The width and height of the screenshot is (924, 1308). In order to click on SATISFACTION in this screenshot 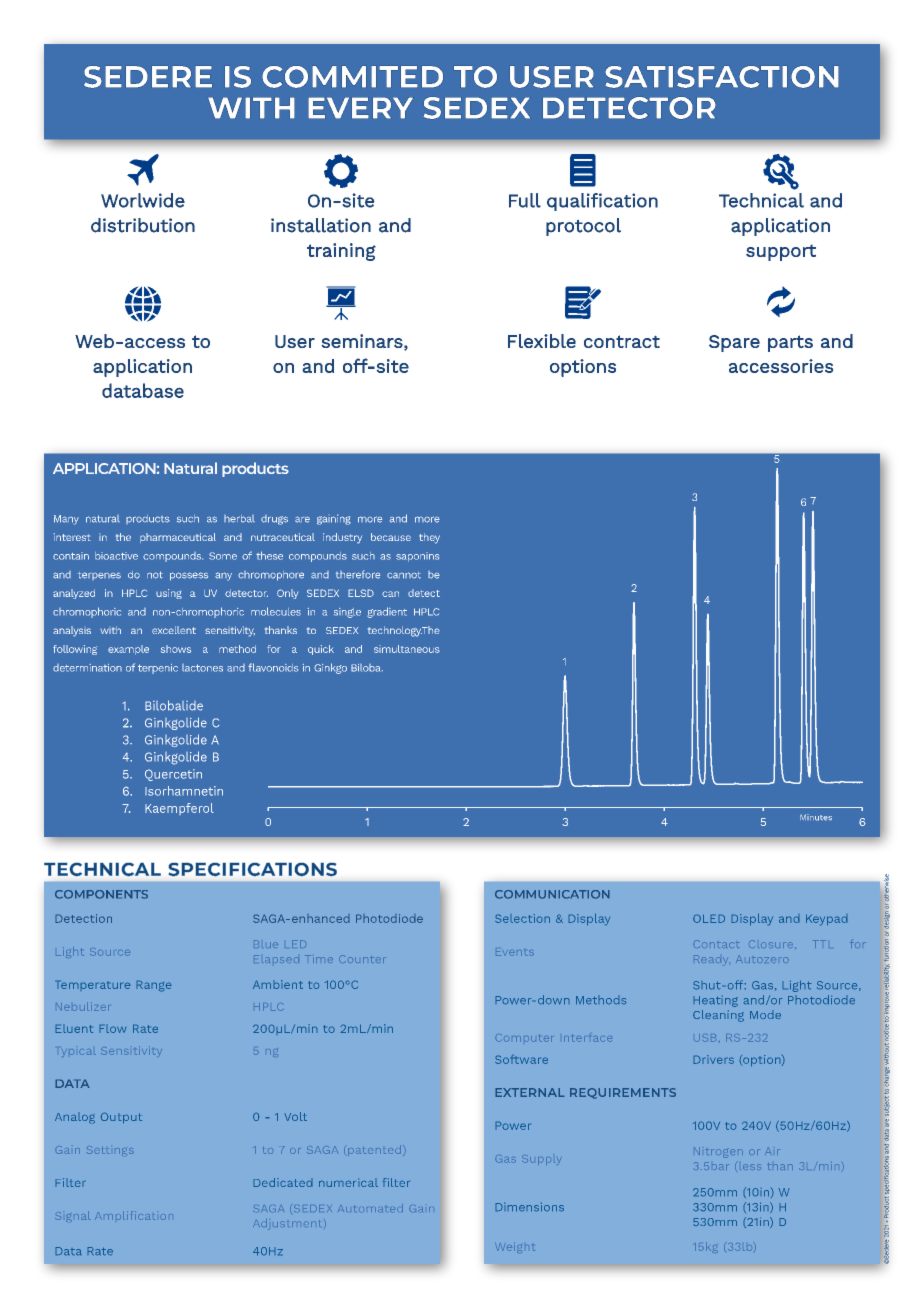, I will do `click(722, 77)`.
